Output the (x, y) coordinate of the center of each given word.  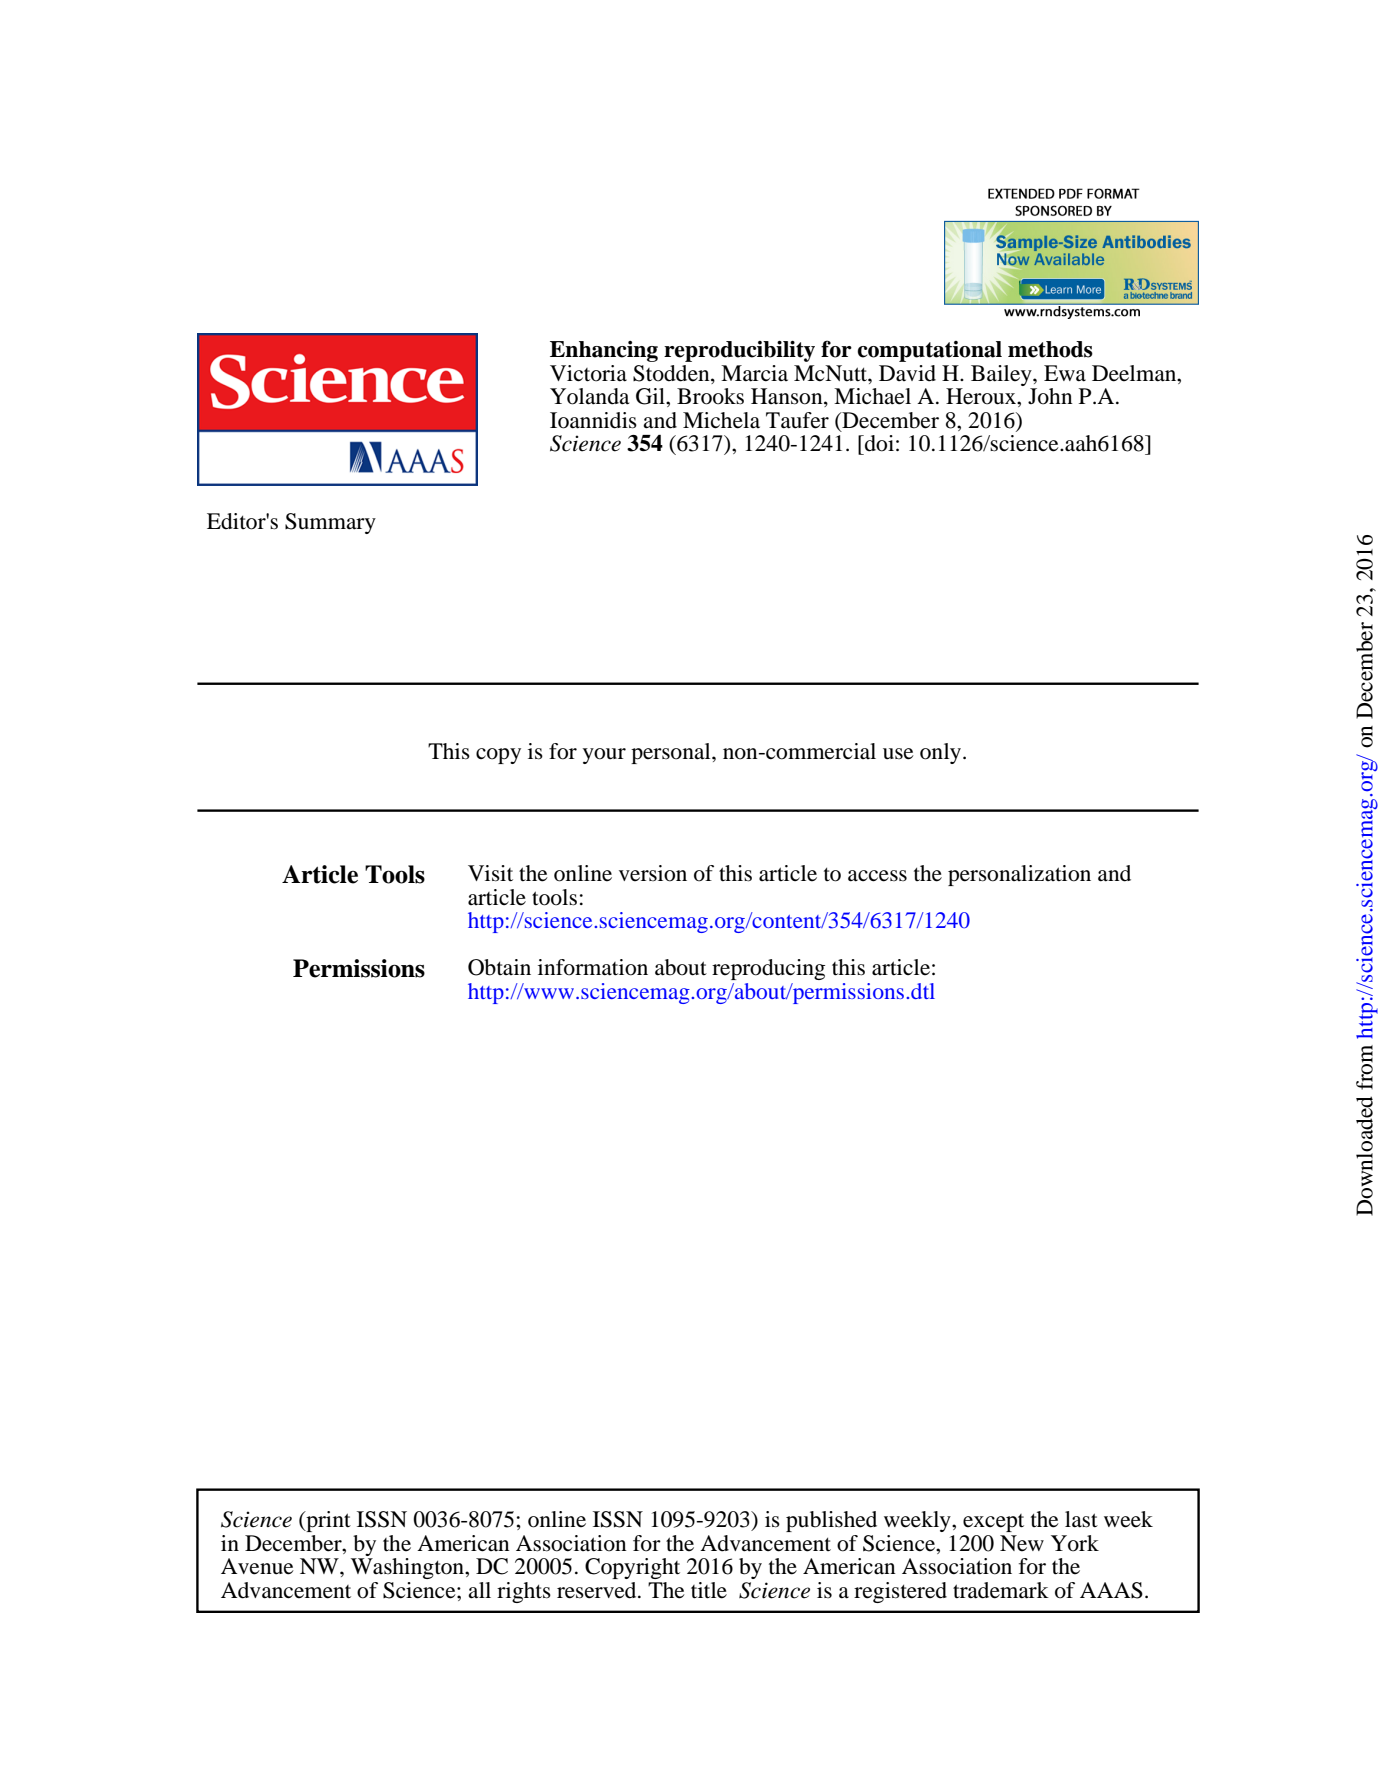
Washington (408, 1568)
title (709, 1590)
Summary (330, 523)
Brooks (710, 396)
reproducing (768, 969)
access (877, 876)
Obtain (499, 967)
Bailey (1002, 375)
